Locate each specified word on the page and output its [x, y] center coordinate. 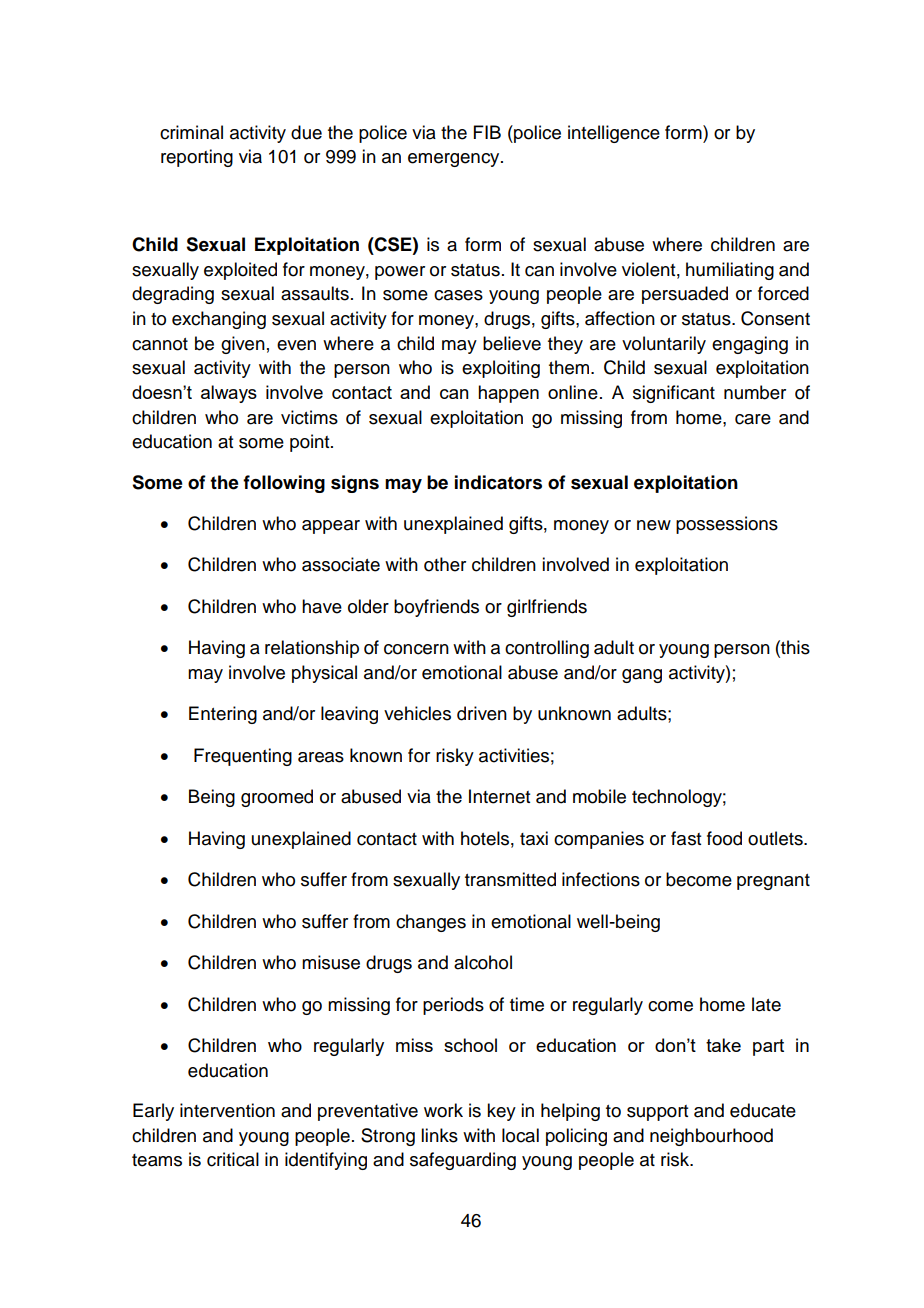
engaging [750, 345]
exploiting [501, 369]
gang [642, 676]
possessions [727, 525]
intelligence [614, 134]
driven [482, 713]
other [445, 564]
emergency [455, 160]
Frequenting [243, 757]
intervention [227, 1110]
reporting [197, 158]
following [284, 484]
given [243, 345]
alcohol [483, 962]
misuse [331, 962]
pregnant [773, 882]
